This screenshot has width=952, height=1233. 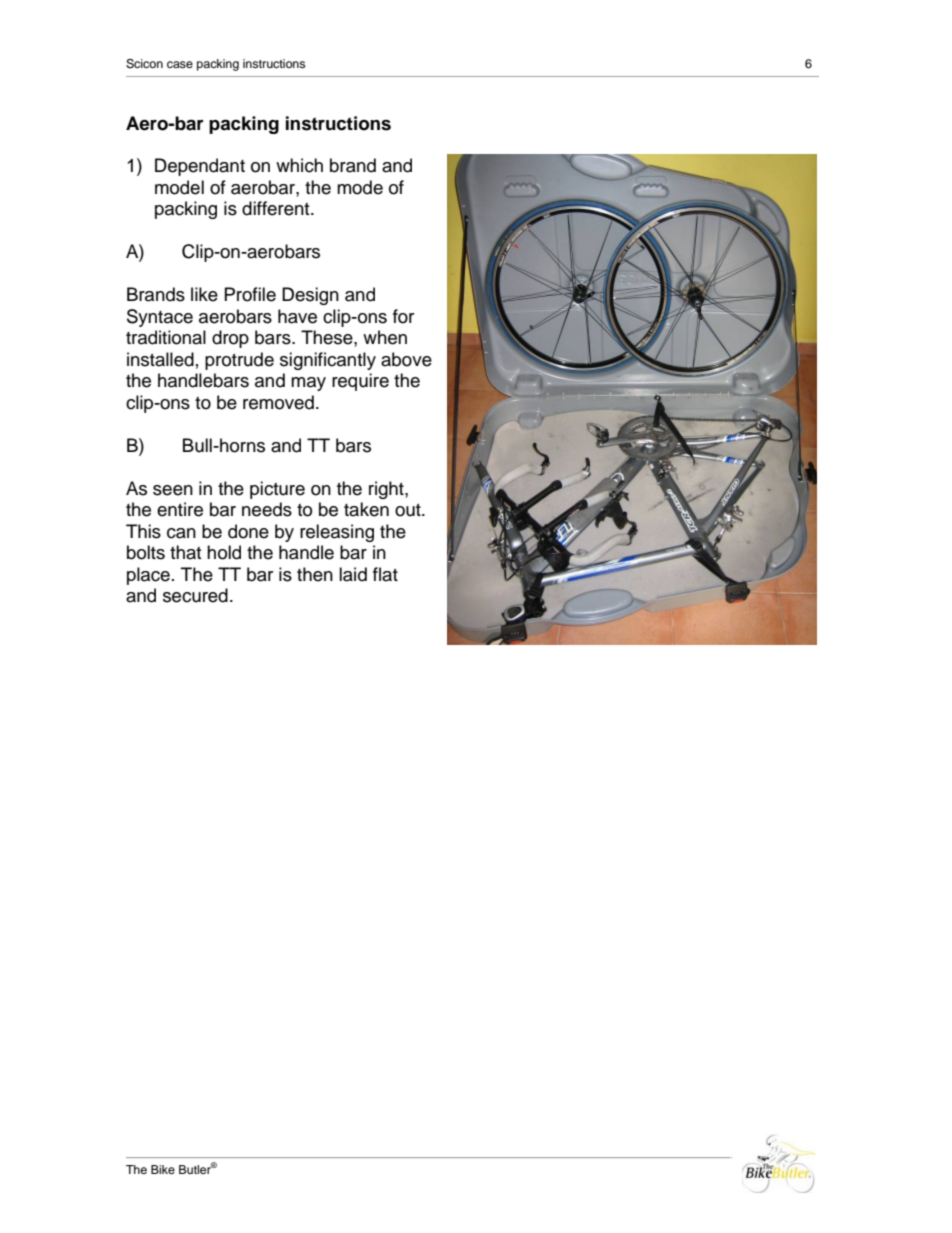 I want to click on releasing, so click(x=337, y=533).
